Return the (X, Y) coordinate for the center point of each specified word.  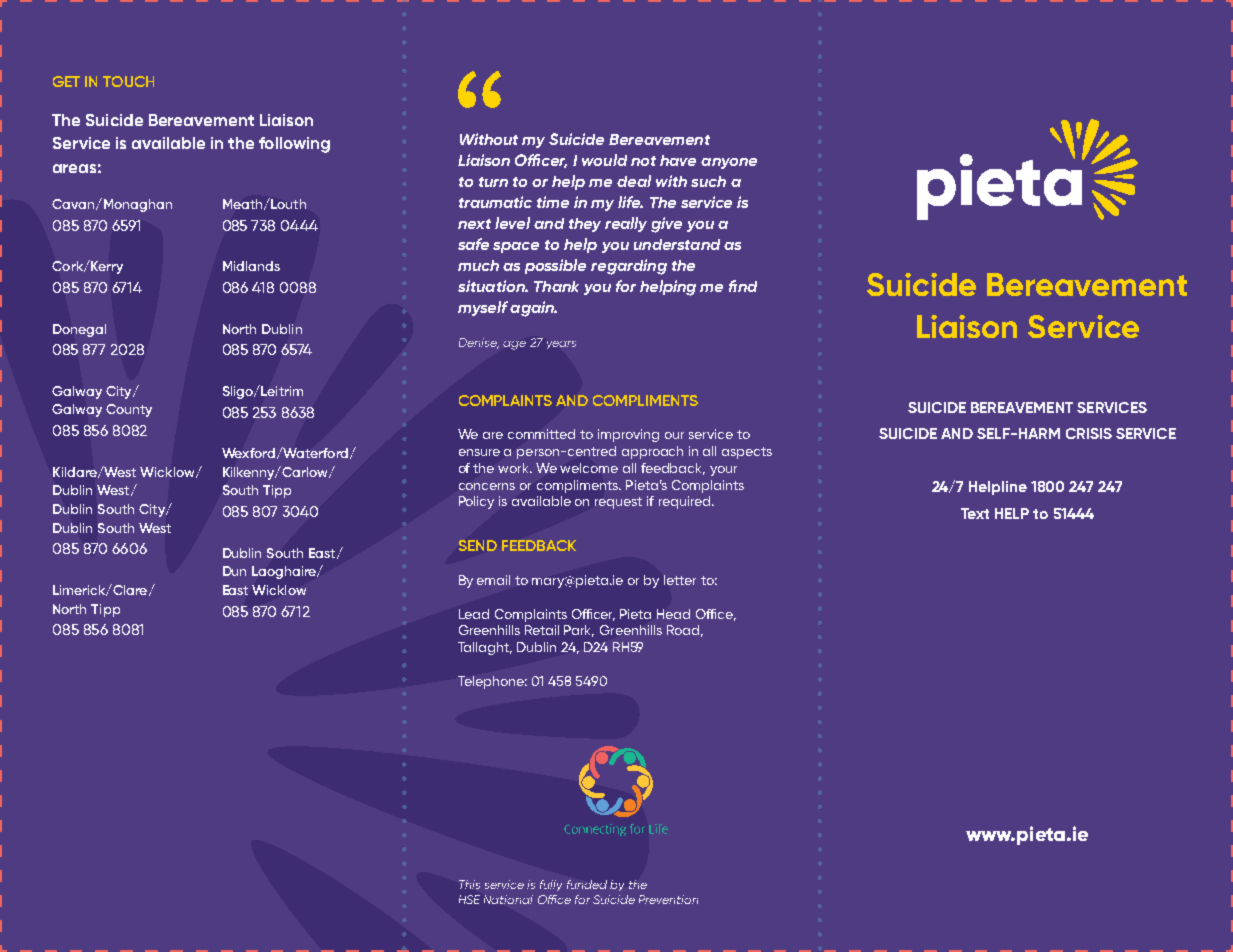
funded (587, 884)
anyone (729, 163)
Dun (234, 571)
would (604, 160)
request (618, 503)
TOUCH (128, 81)
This (469, 884)
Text (975, 513)
